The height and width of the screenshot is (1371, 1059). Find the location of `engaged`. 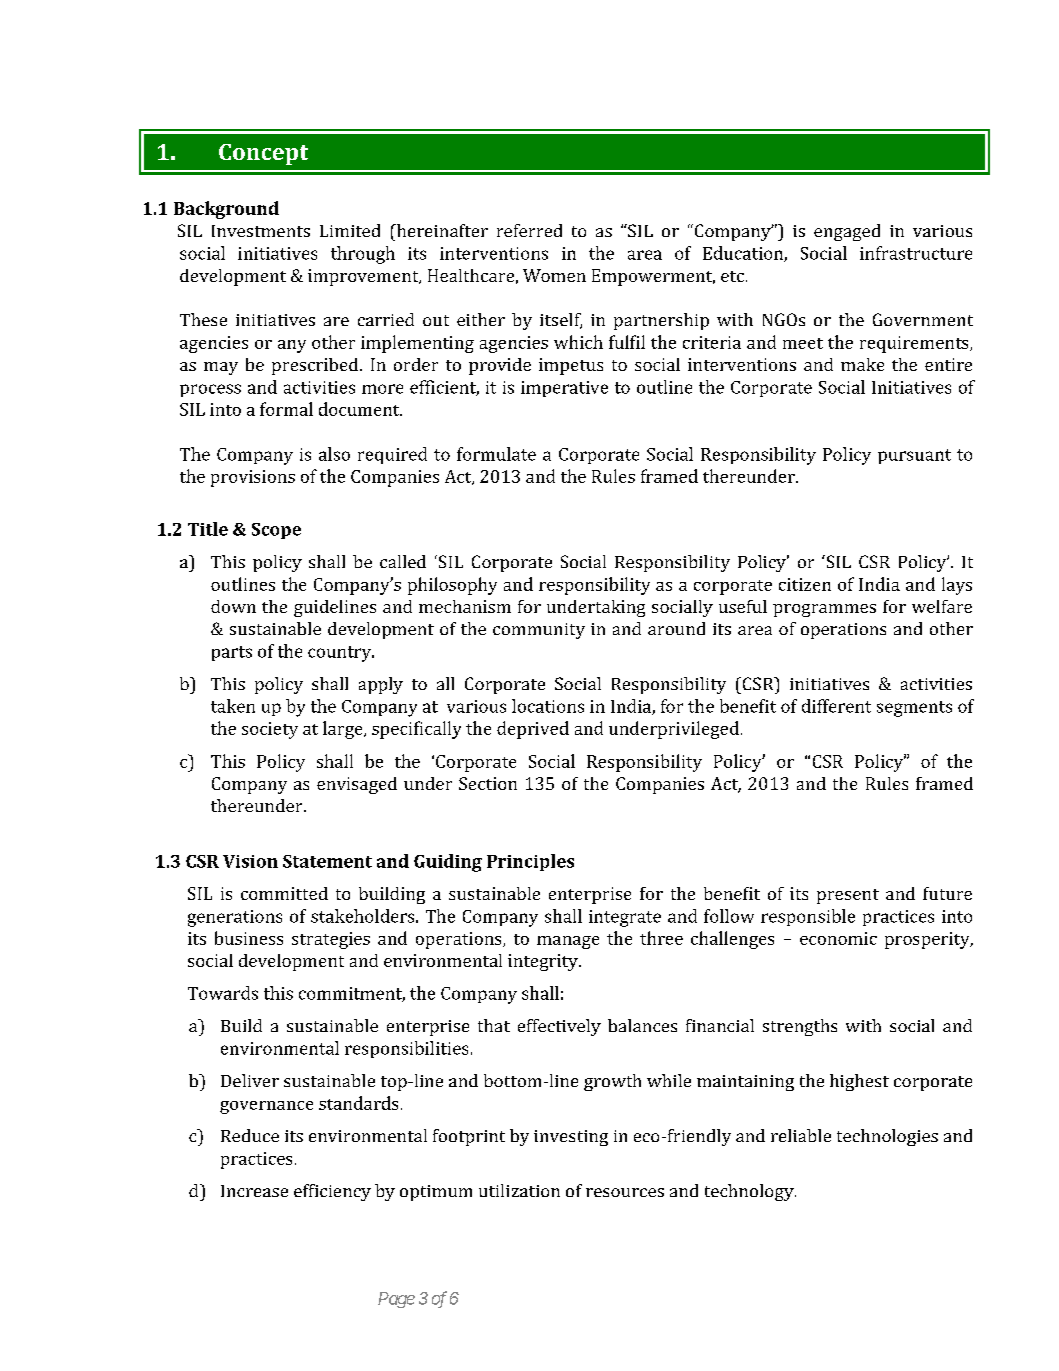

engaged is located at coordinates (847, 232).
